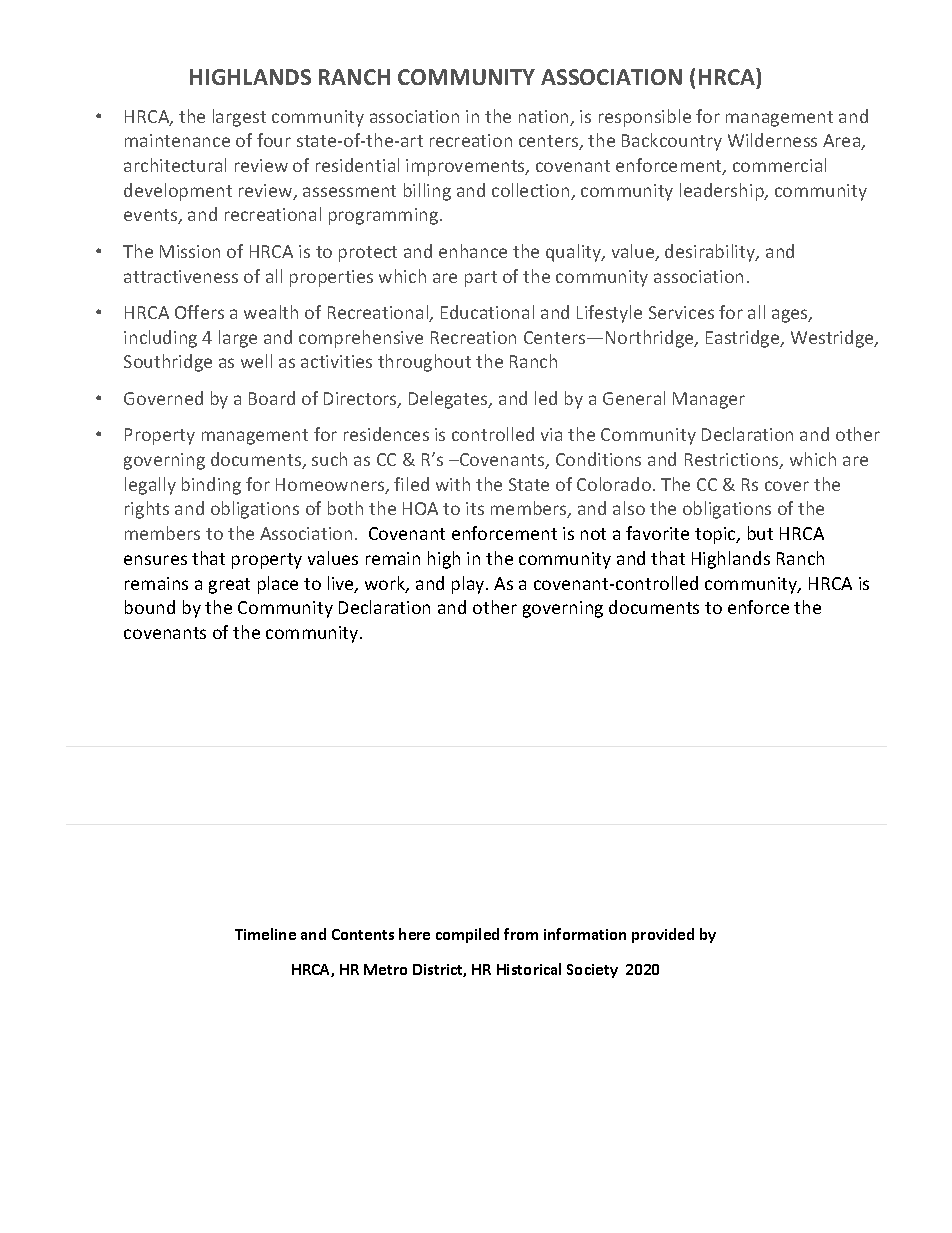 The image size is (952, 1233). Describe the element at coordinates (265, 934) in the screenshot. I see `Timeline` at that location.
